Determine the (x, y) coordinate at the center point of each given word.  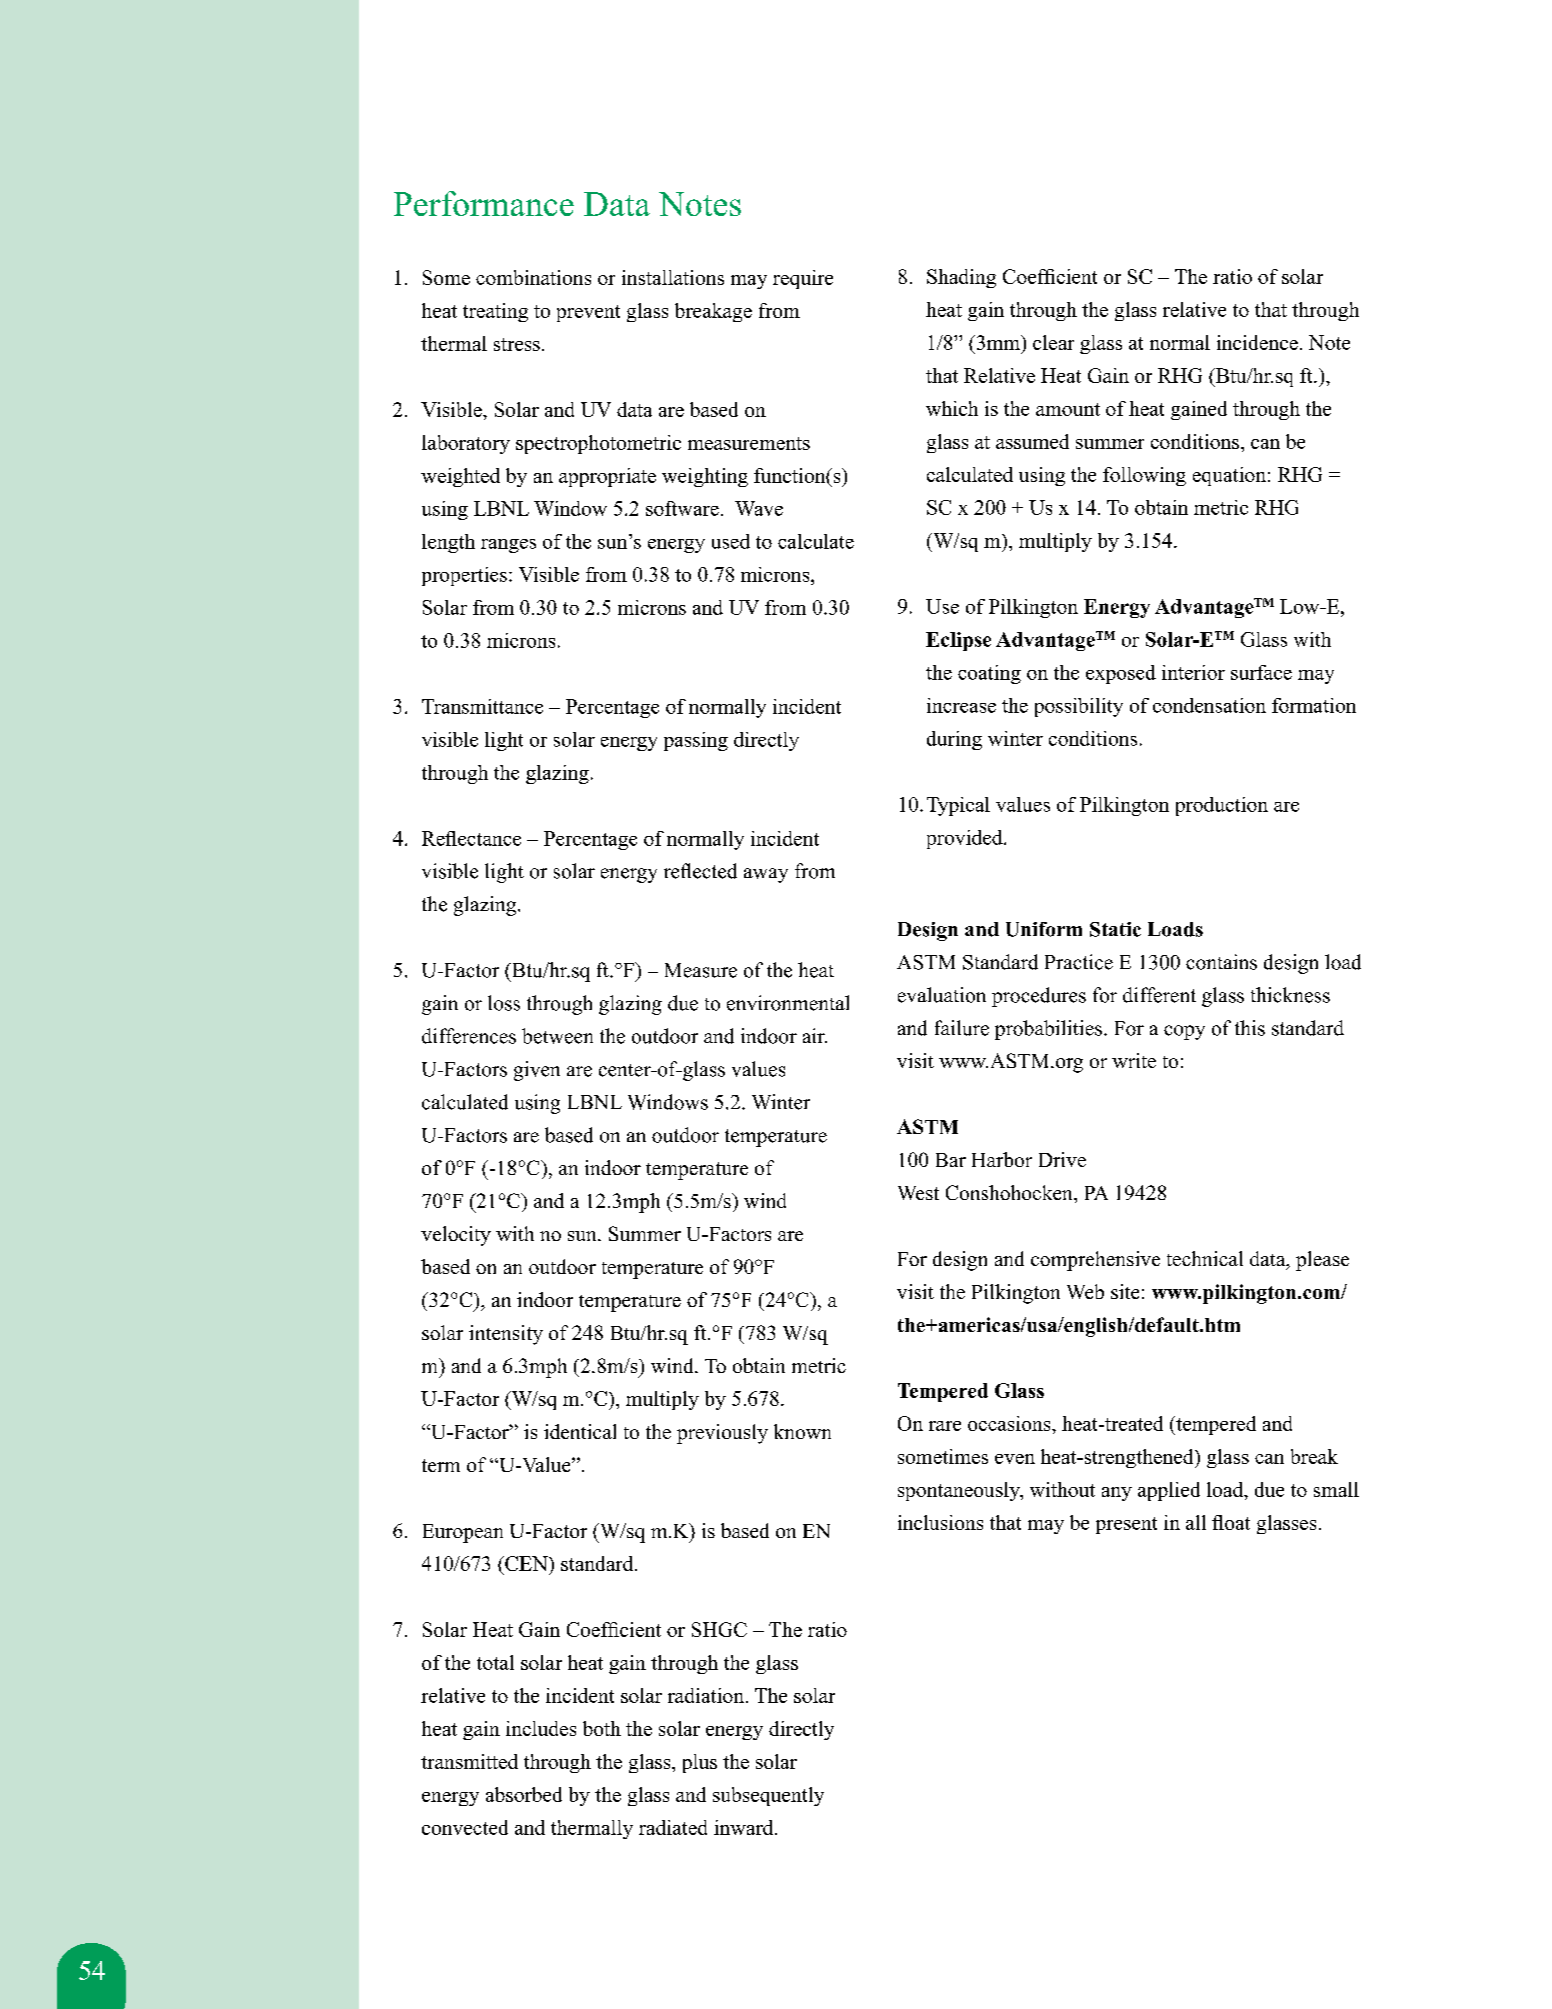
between (557, 1036)
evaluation (942, 995)
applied (1169, 1491)
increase (961, 705)
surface (1261, 672)
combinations (533, 277)
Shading (961, 278)
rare (945, 1426)
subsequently (768, 1796)
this (1250, 1028)
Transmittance (482, 706)
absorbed (524, 1794)
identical (580, 1431)
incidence (1257, 342)
